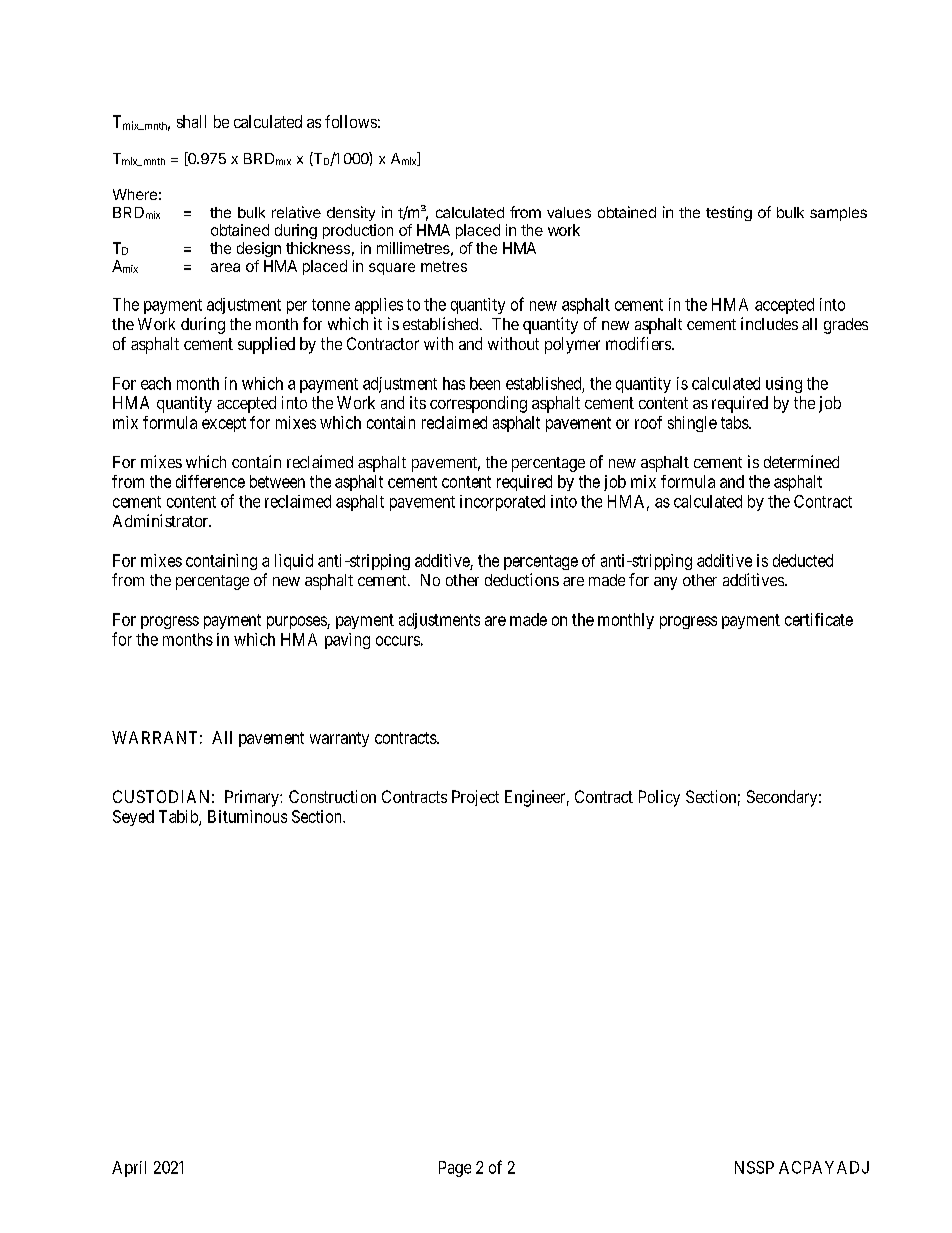 This screenshot has width=952, height=1233. What do you see at coordinates (729, 213) in the screenshot?
I see `testing` at bounding box center [729, 213].
